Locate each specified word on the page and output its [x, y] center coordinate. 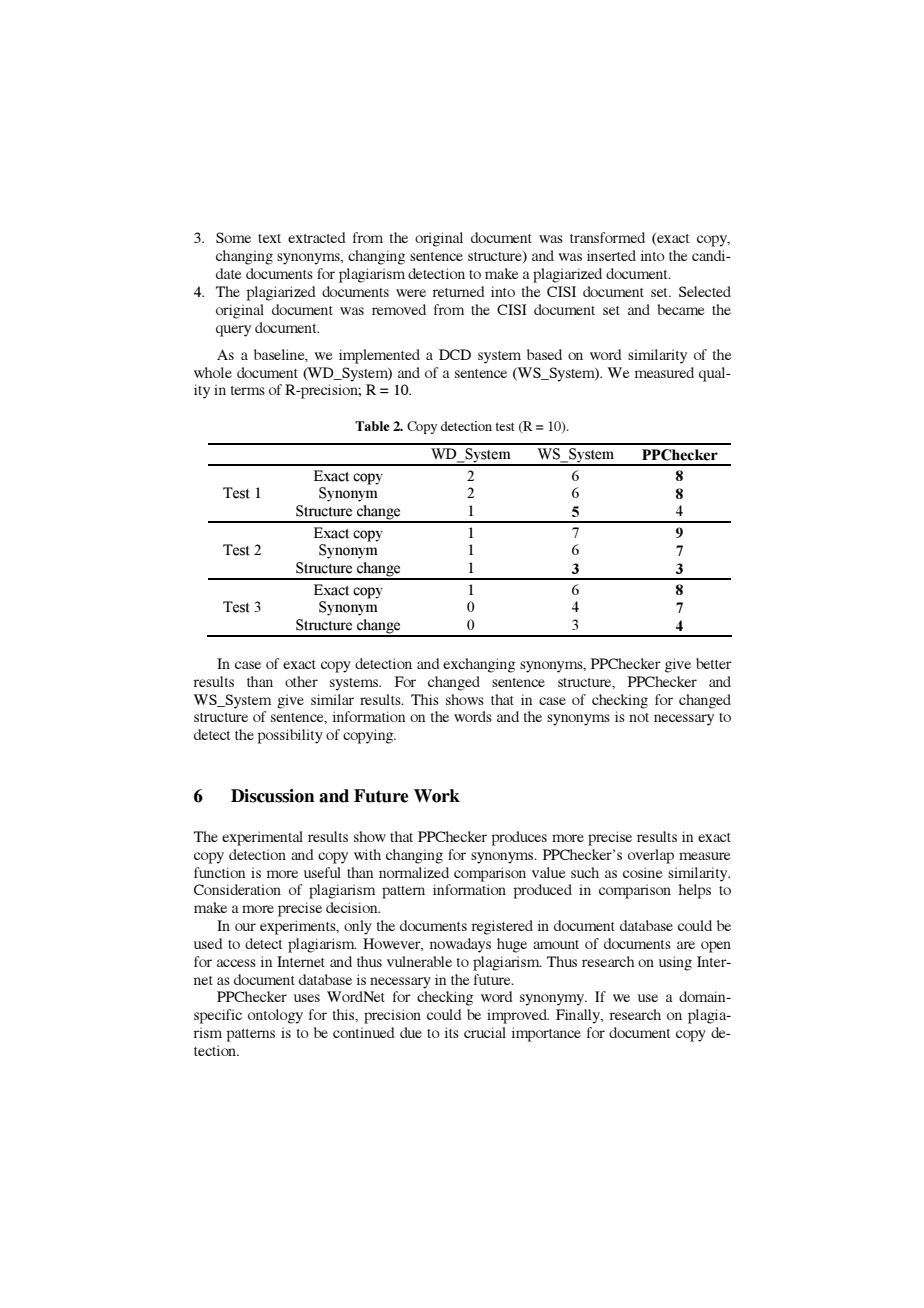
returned [459, 291]
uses [307, 998]
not [639, 717]
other [301, 681]
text [269, 238]
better [714, 663]
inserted [611, 255]
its [452, 1032]
